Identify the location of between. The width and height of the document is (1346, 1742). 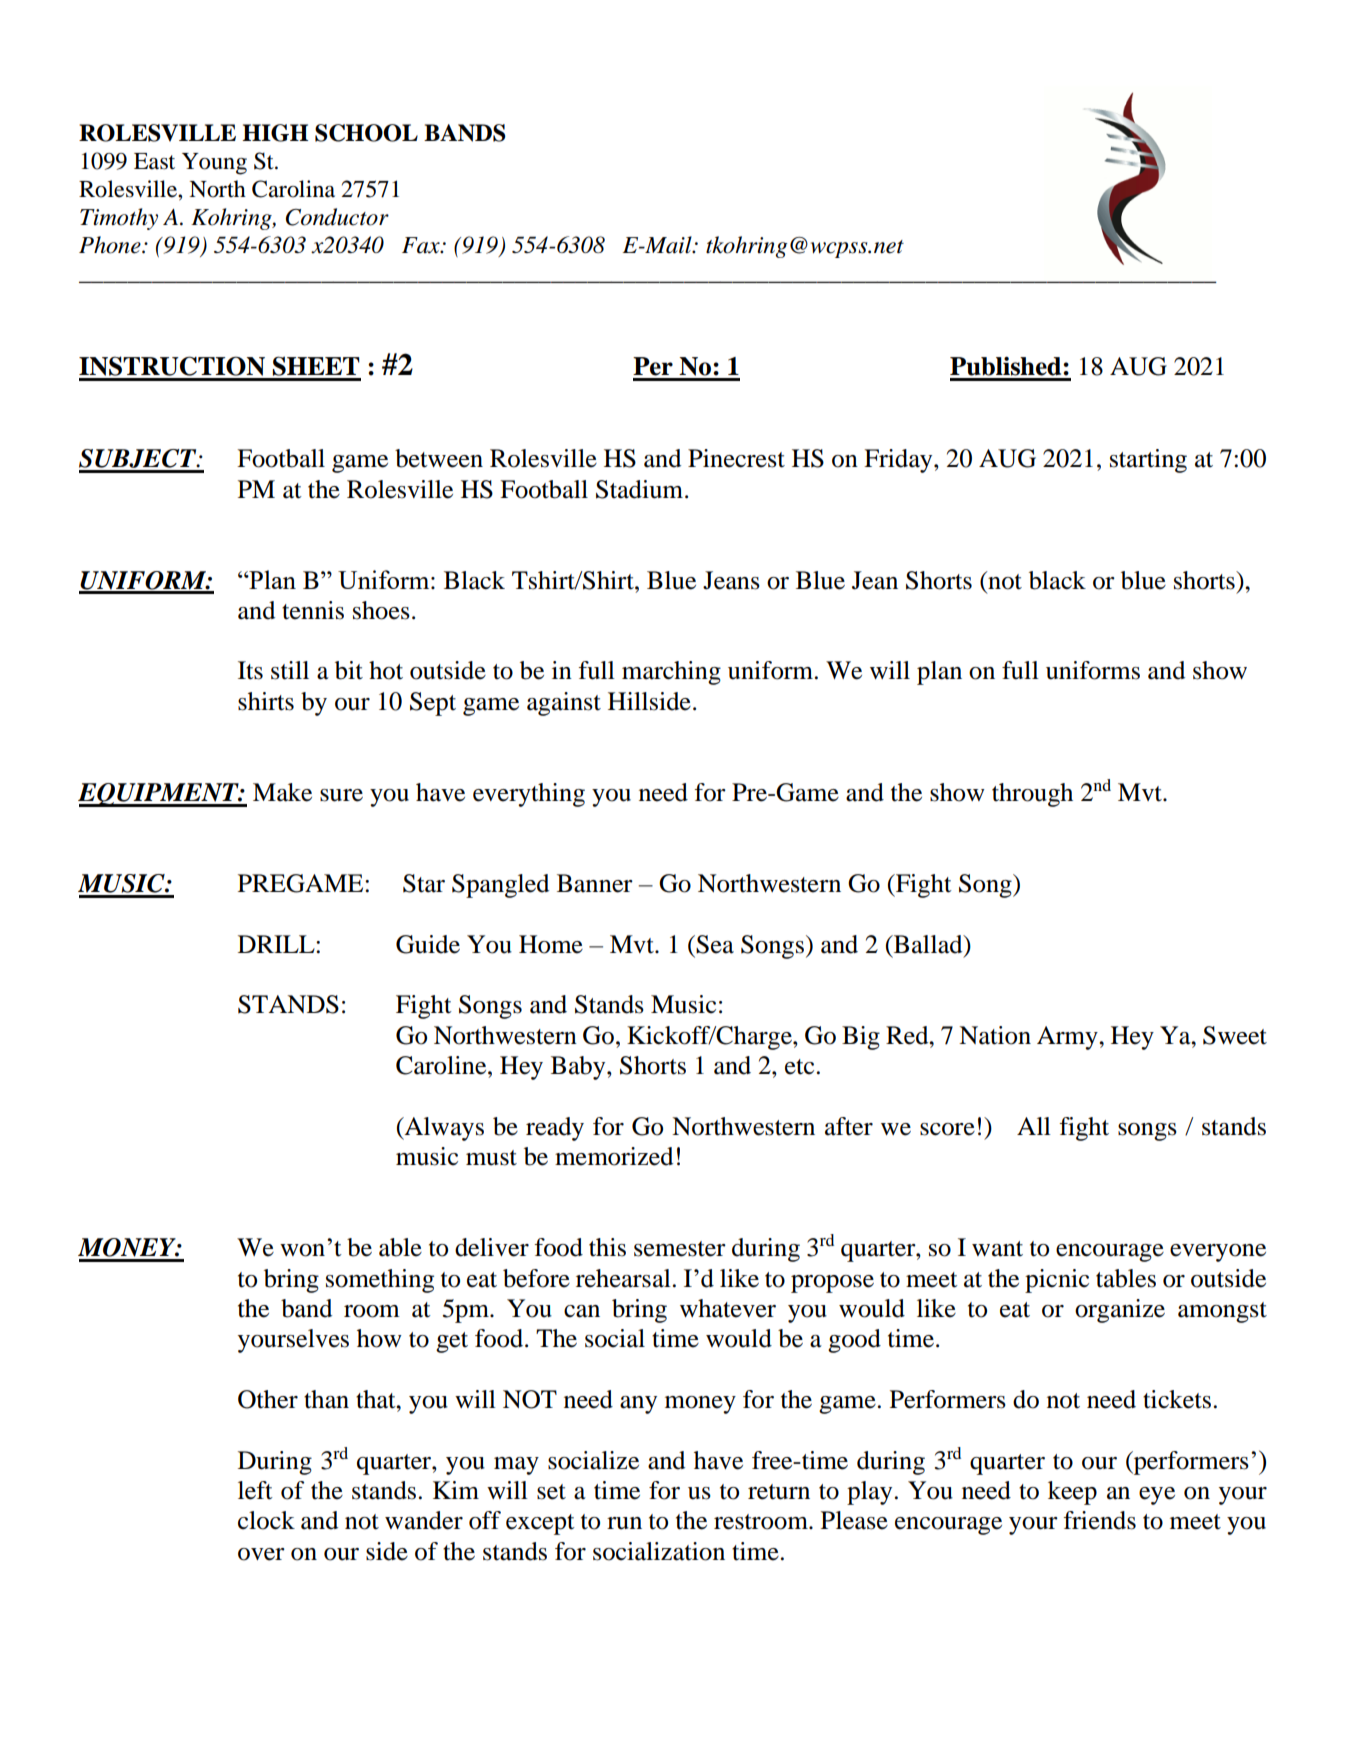
(439, 458).
